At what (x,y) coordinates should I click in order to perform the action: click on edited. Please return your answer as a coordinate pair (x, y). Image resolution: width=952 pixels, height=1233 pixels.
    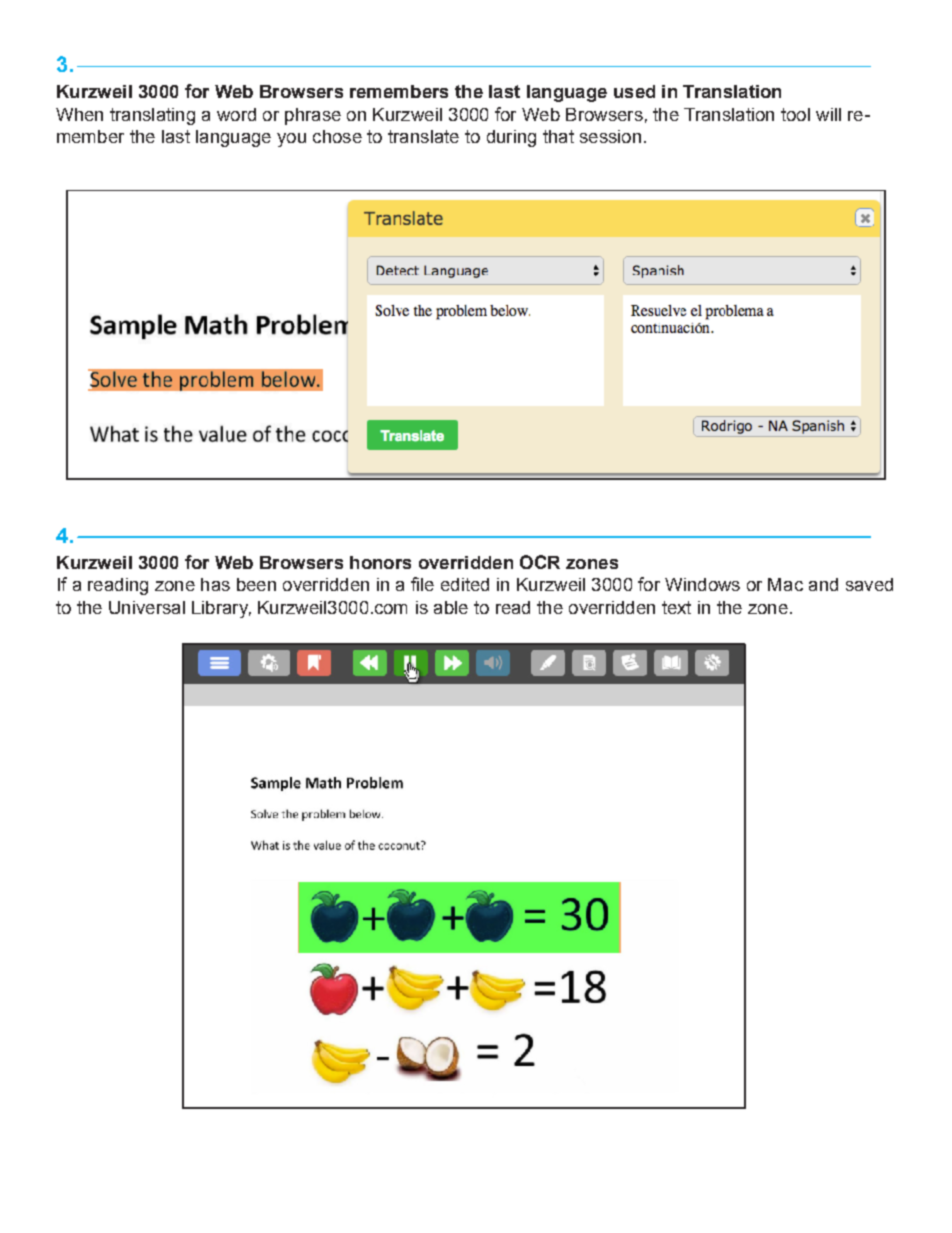
    Looking at the image, I should click on (465, 584).
